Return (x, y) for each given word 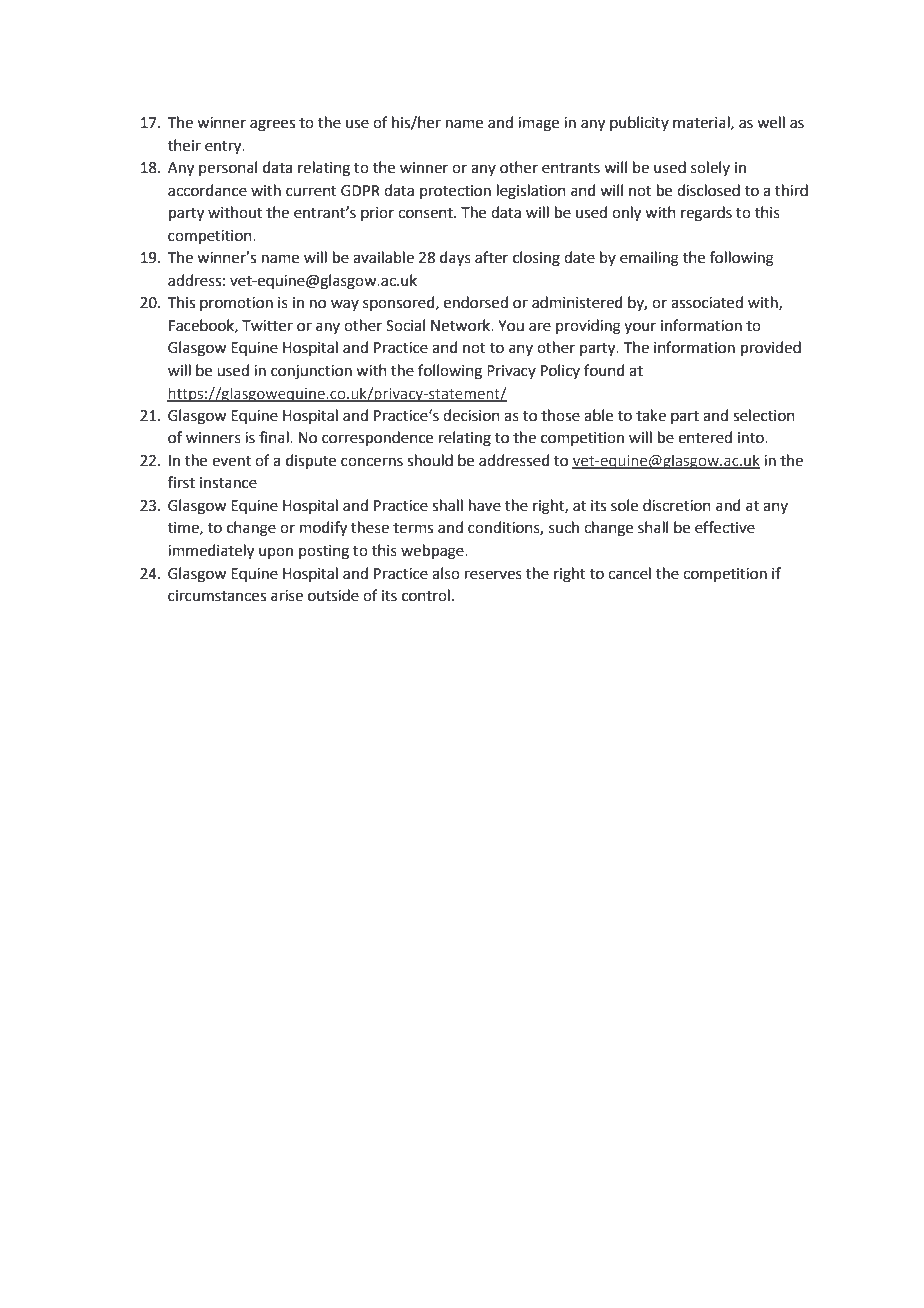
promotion (236, 304)
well (771, 122)
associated (707, 302)
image (538, 124)
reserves (493, 575)
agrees (272, 125)
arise (287, 596)
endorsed (476, 302)
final (275, 437)
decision (471, 415)
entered (705, 437)
